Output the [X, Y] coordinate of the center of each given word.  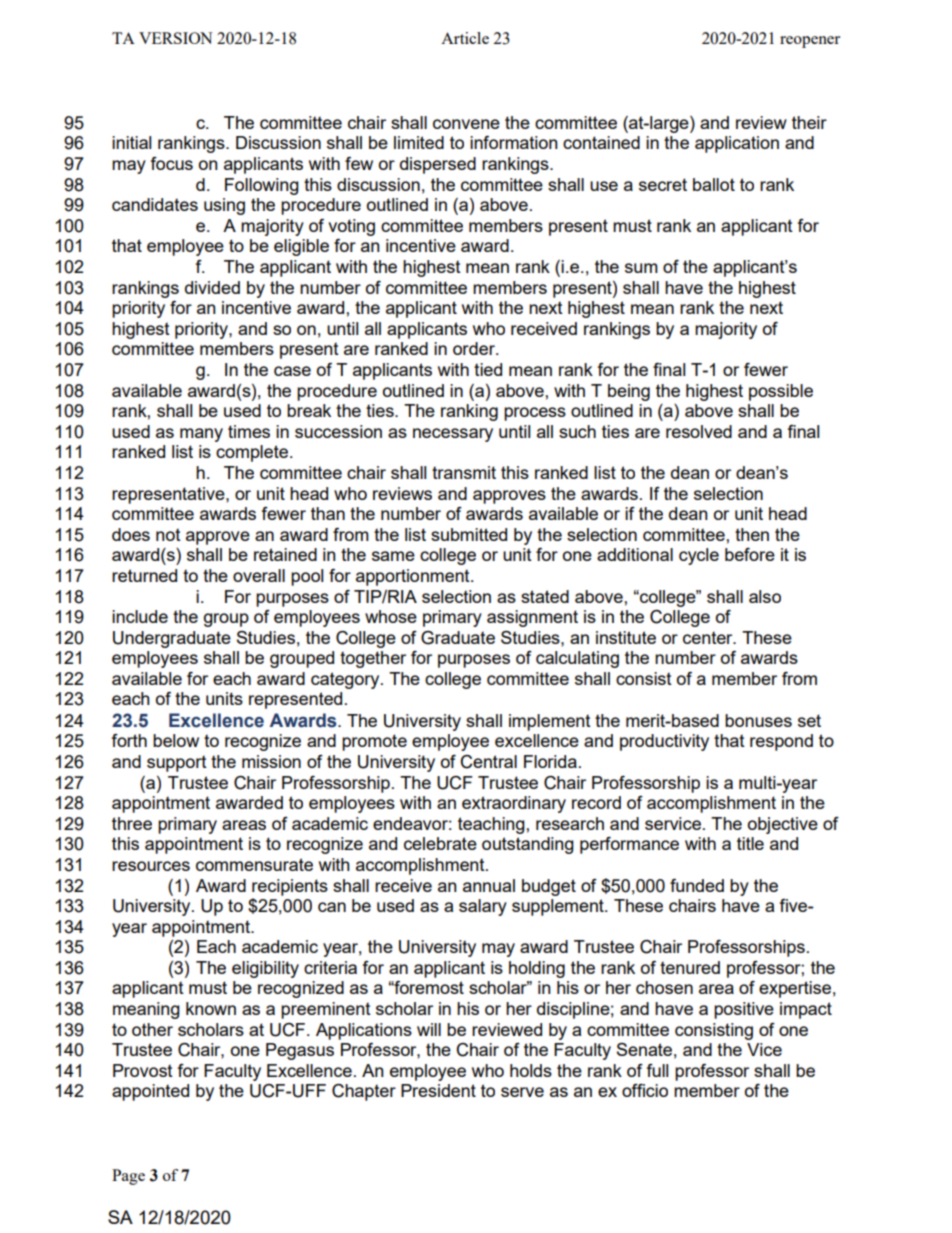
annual [489, 885]
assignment [532, 618]
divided [212, 287]
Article [465, 38]
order [475, 348]
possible [781, 392]
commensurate [254, 864]
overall [259, 575]
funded [697, 885]
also [765, 596]
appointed [150, 1092]
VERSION [176, 38]
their [809, 122]
